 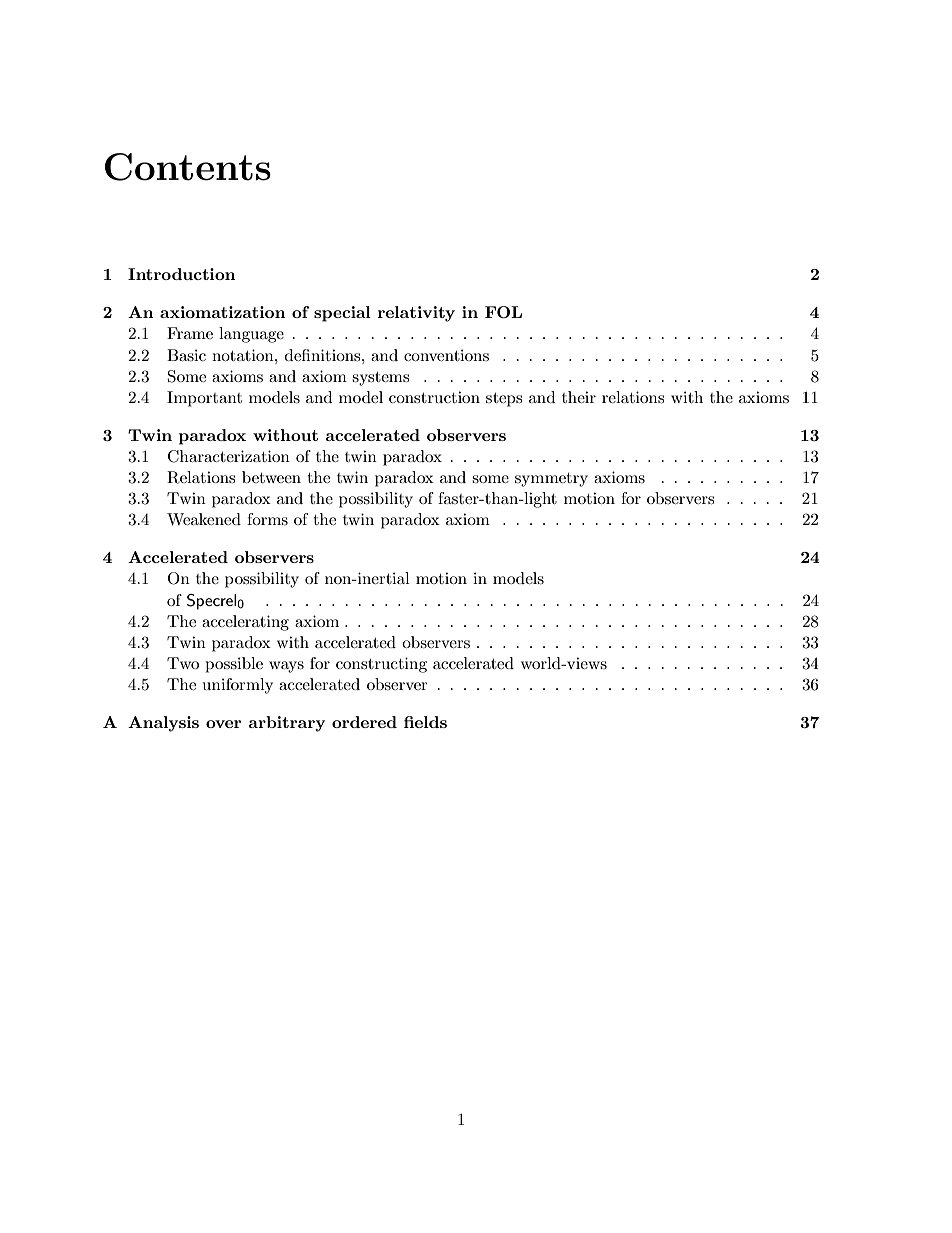 I want to click on FOL, so click(x=503, y=312).
